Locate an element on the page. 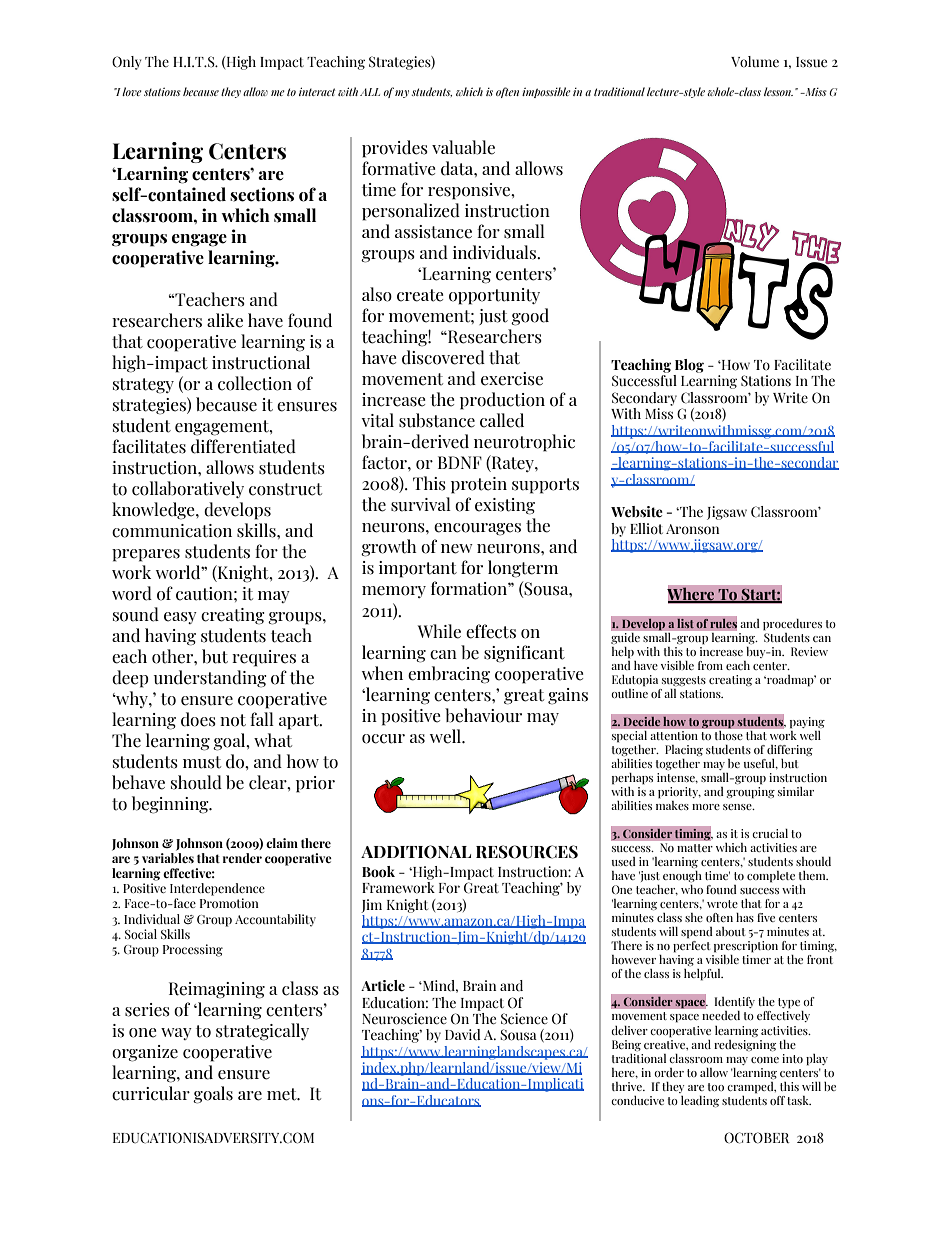  effects is located at coordinates (491, 631).
